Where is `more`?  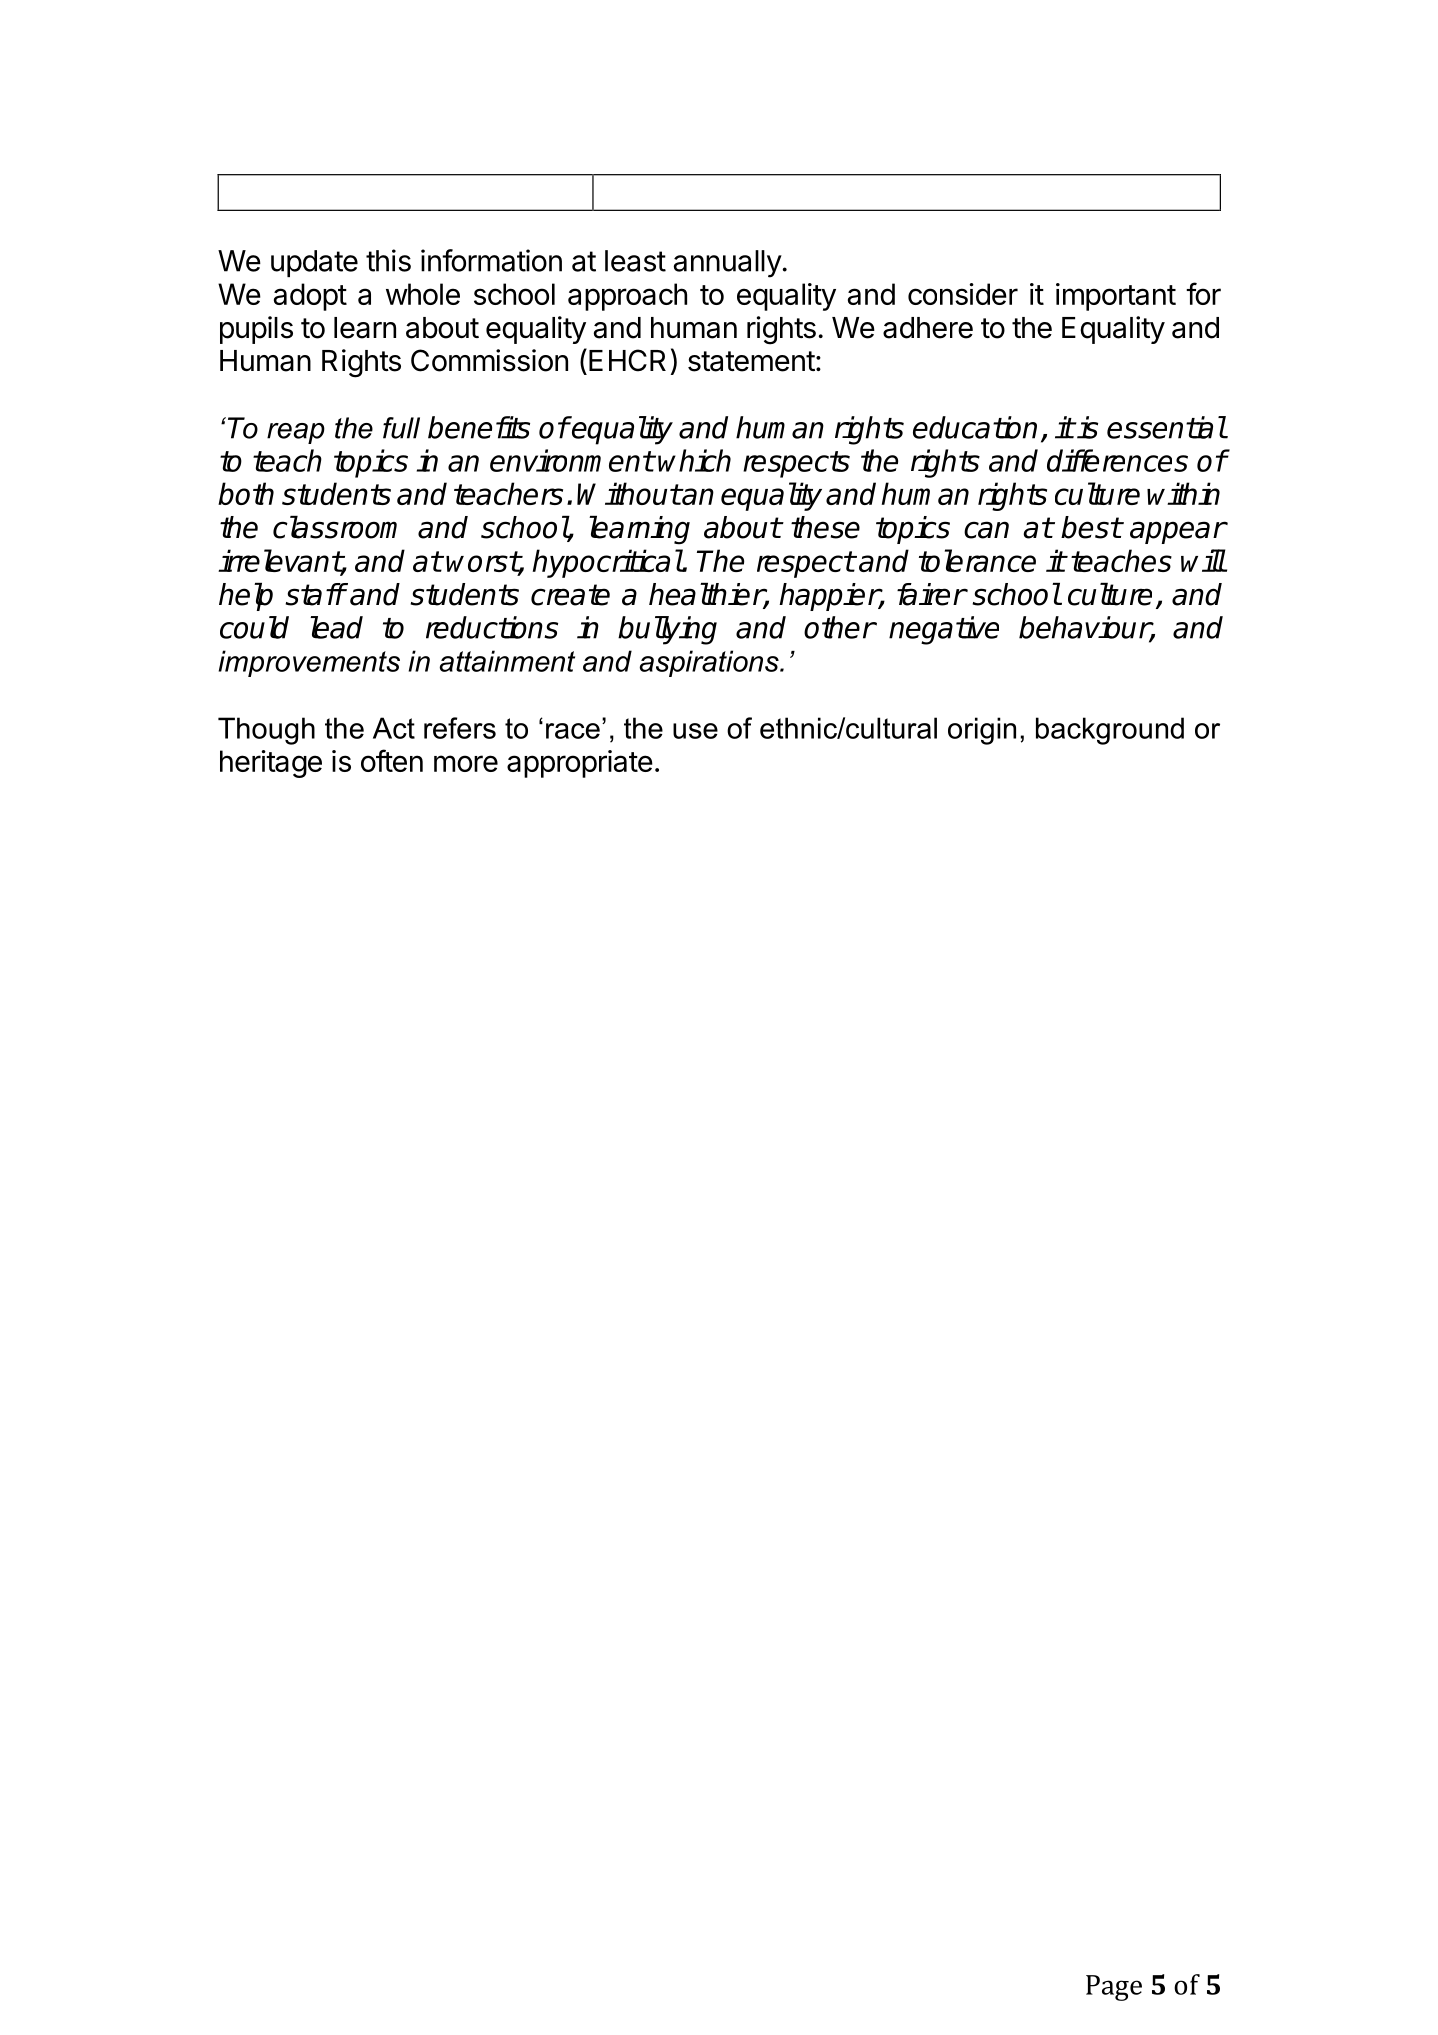
more is located at coordinates (466, 763).
